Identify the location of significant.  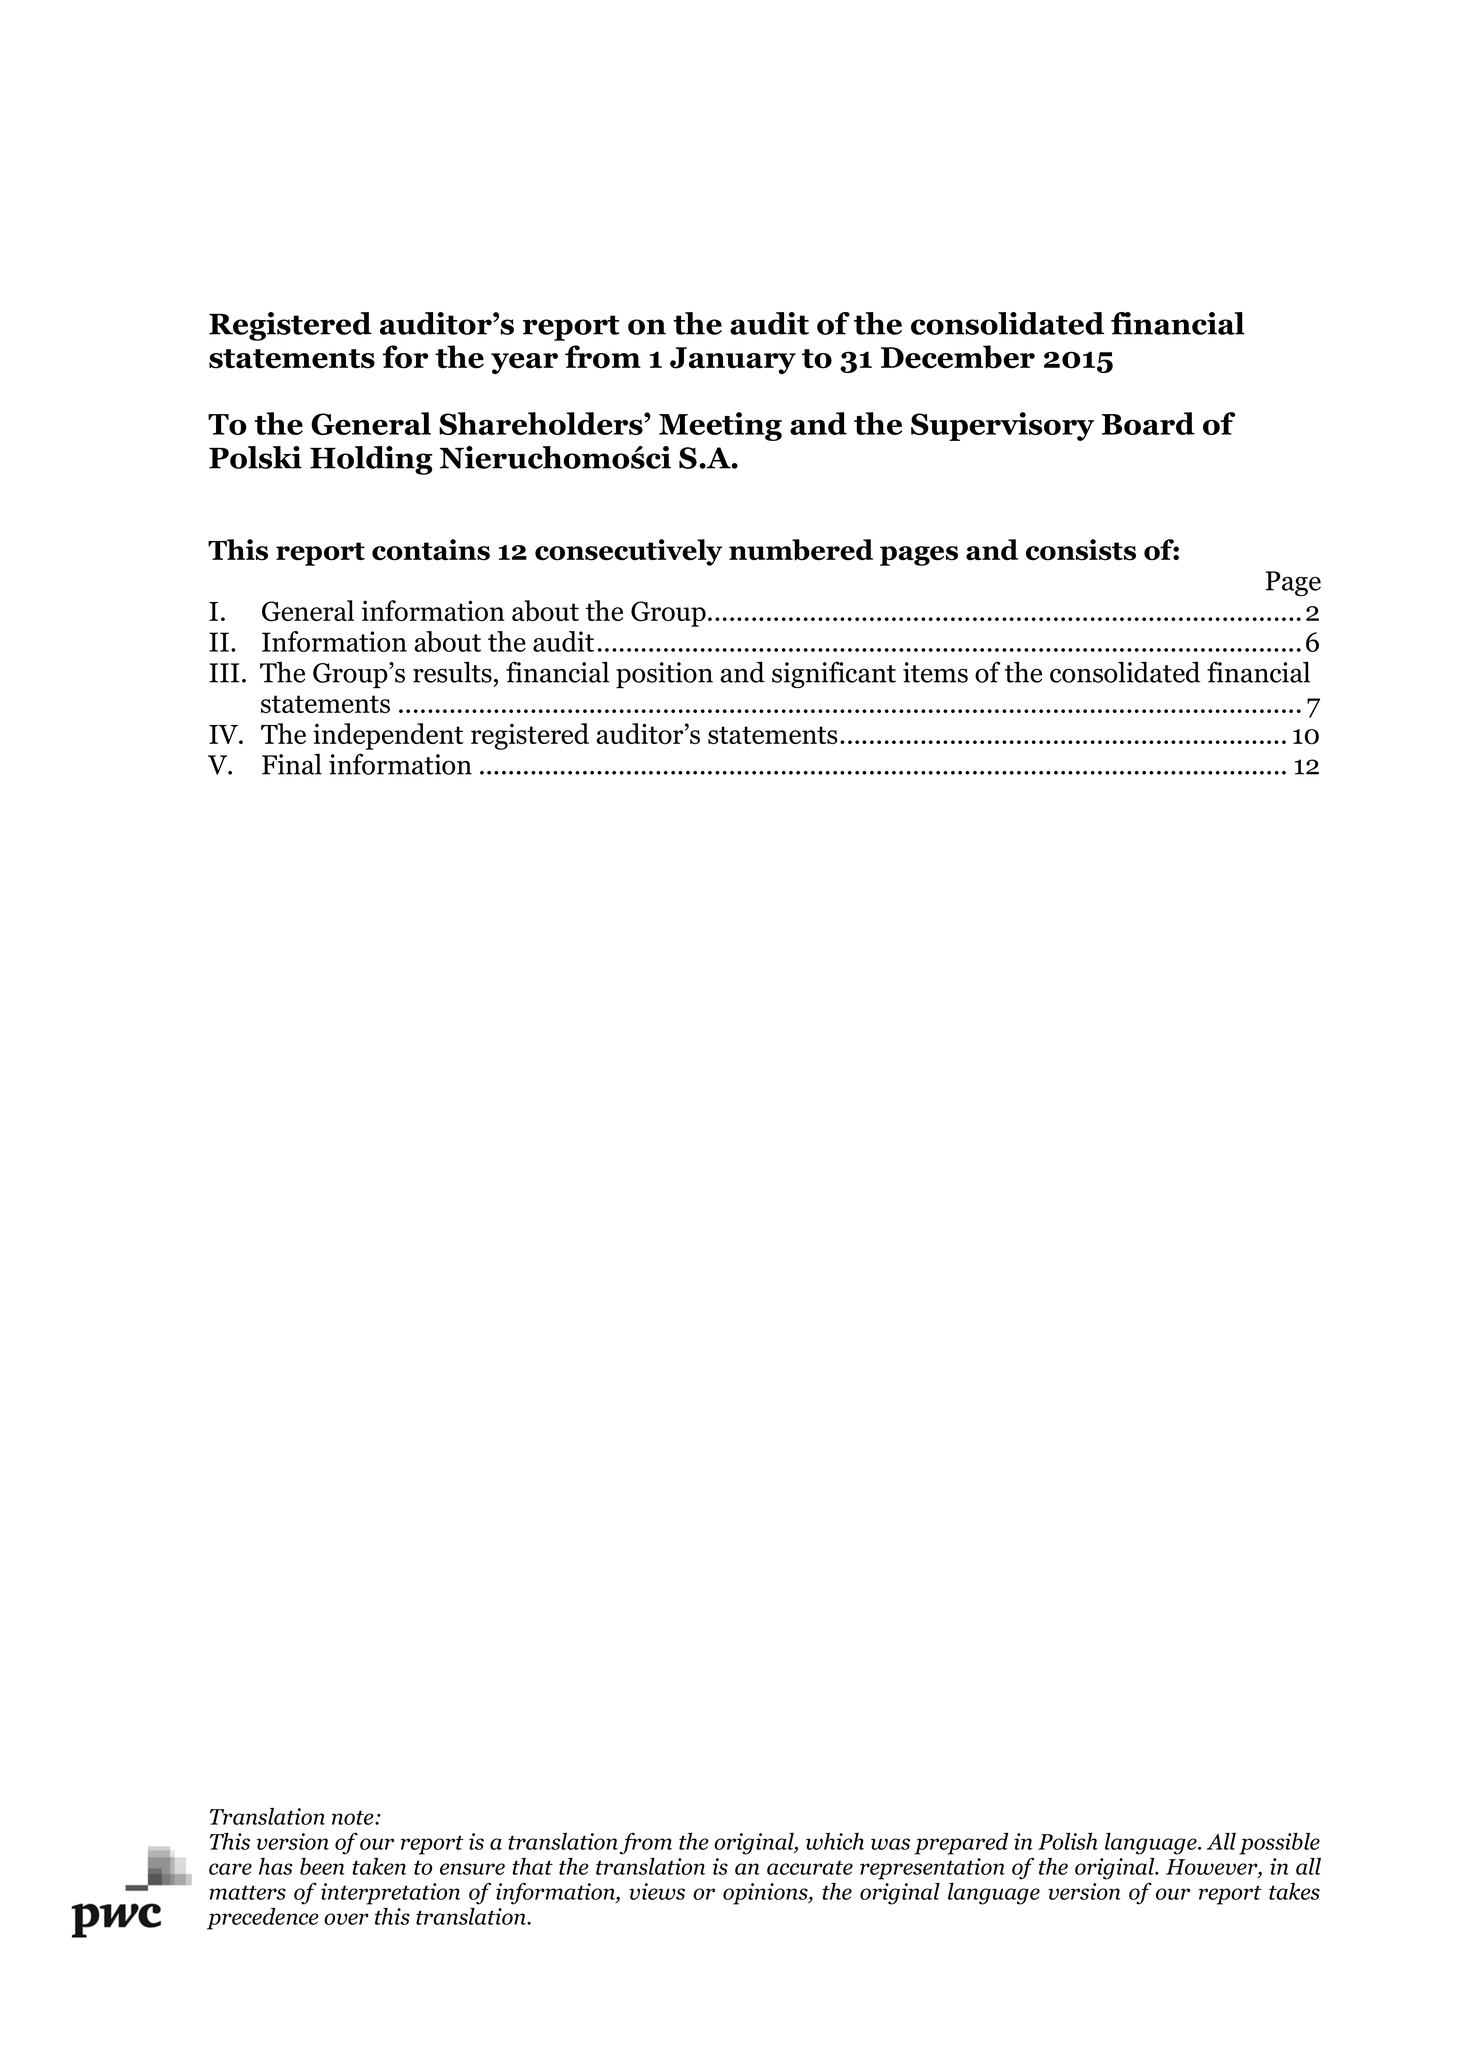
(834, 674).
